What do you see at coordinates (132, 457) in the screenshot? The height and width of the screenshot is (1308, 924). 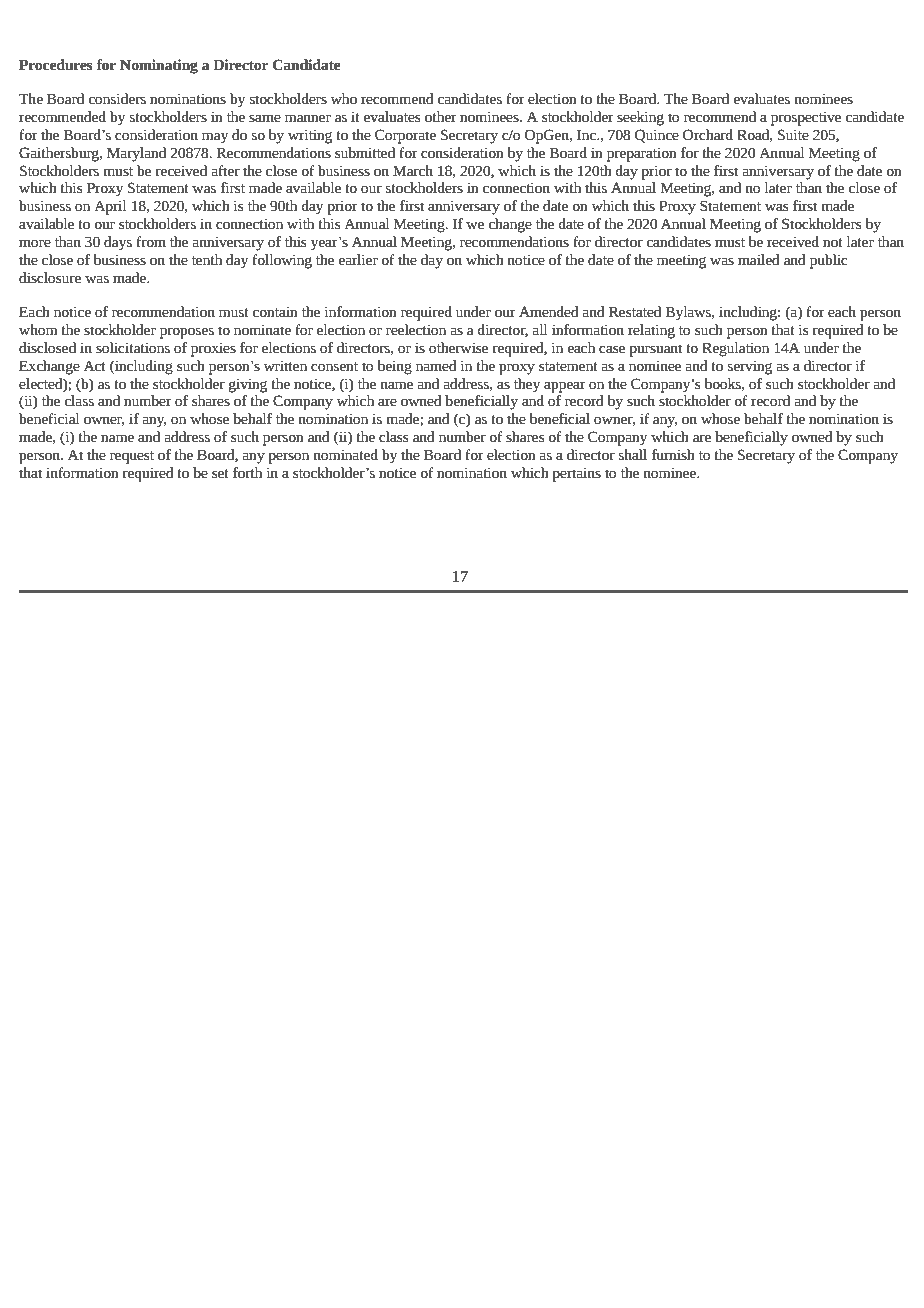 I see `request` at bounding box center [132, 457].
